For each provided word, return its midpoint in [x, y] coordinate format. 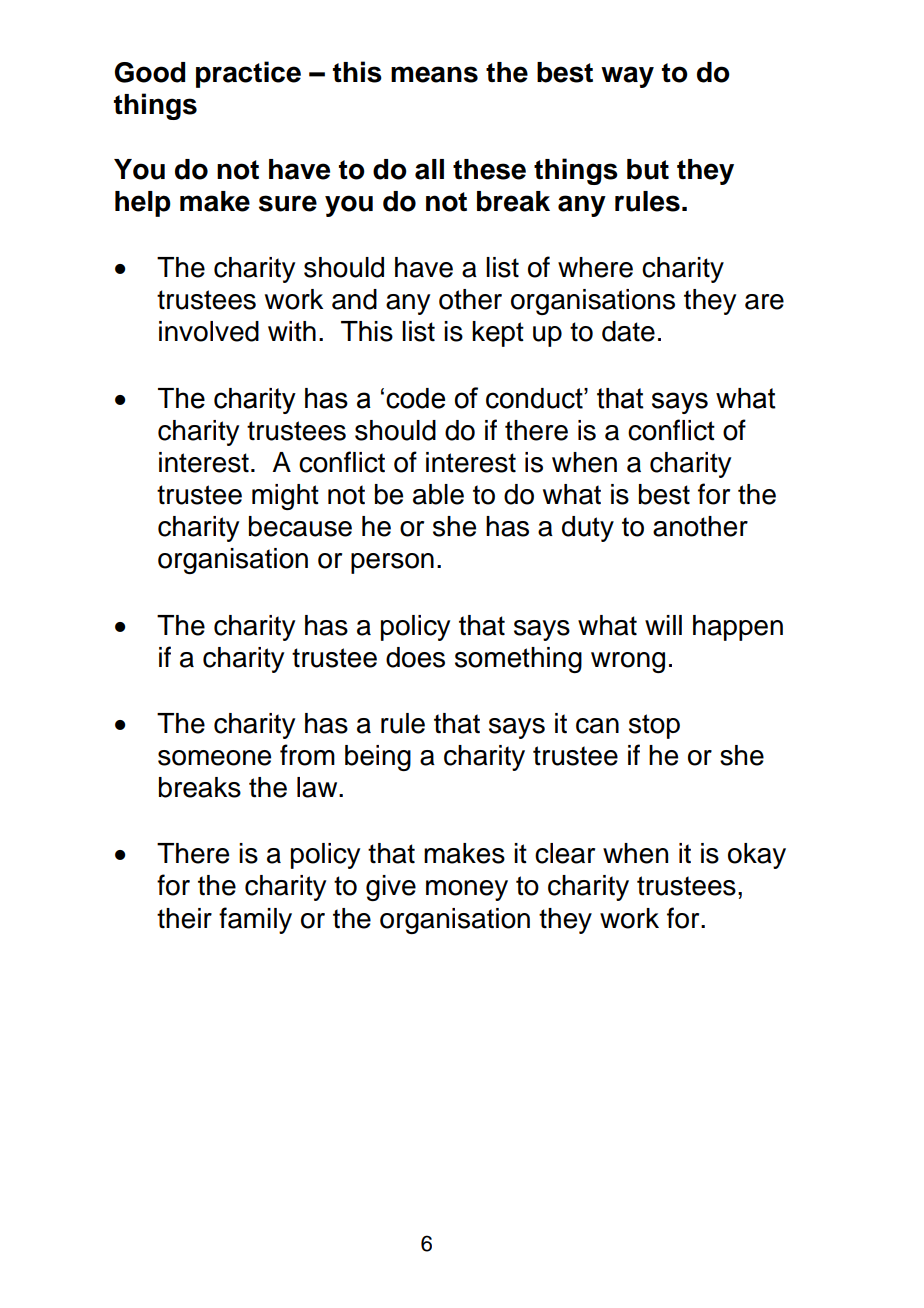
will [663, 625]
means [434, 74]
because [300, 526]
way [627, 77]
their [184, 918]
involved [209, 331]
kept [498, 334]
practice [248, 74]
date [628, 331]
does [415, 657]
